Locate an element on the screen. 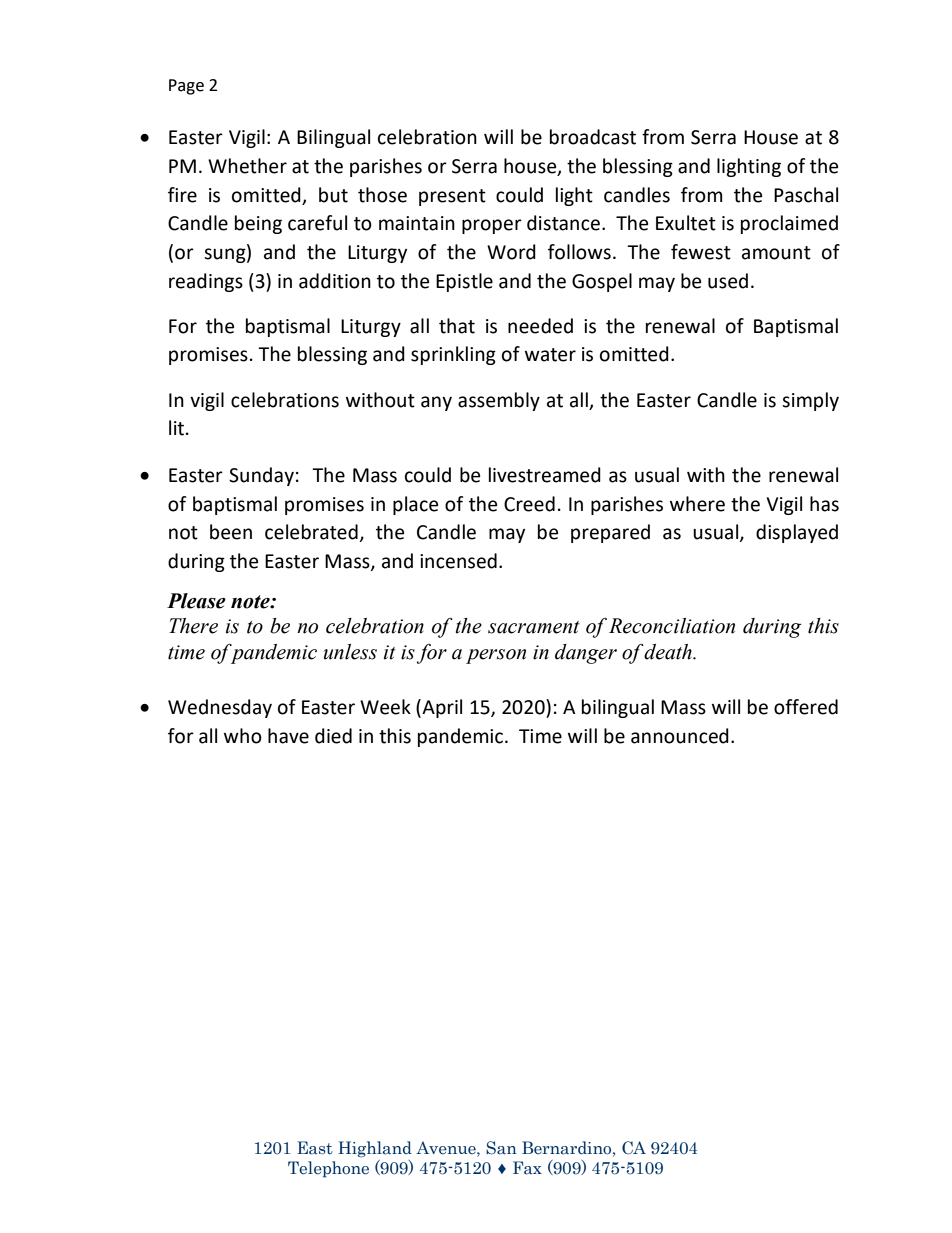 Image resolution: width=952 pixels, height=1233 pixels. San is located at coordinates (501, 1148).
